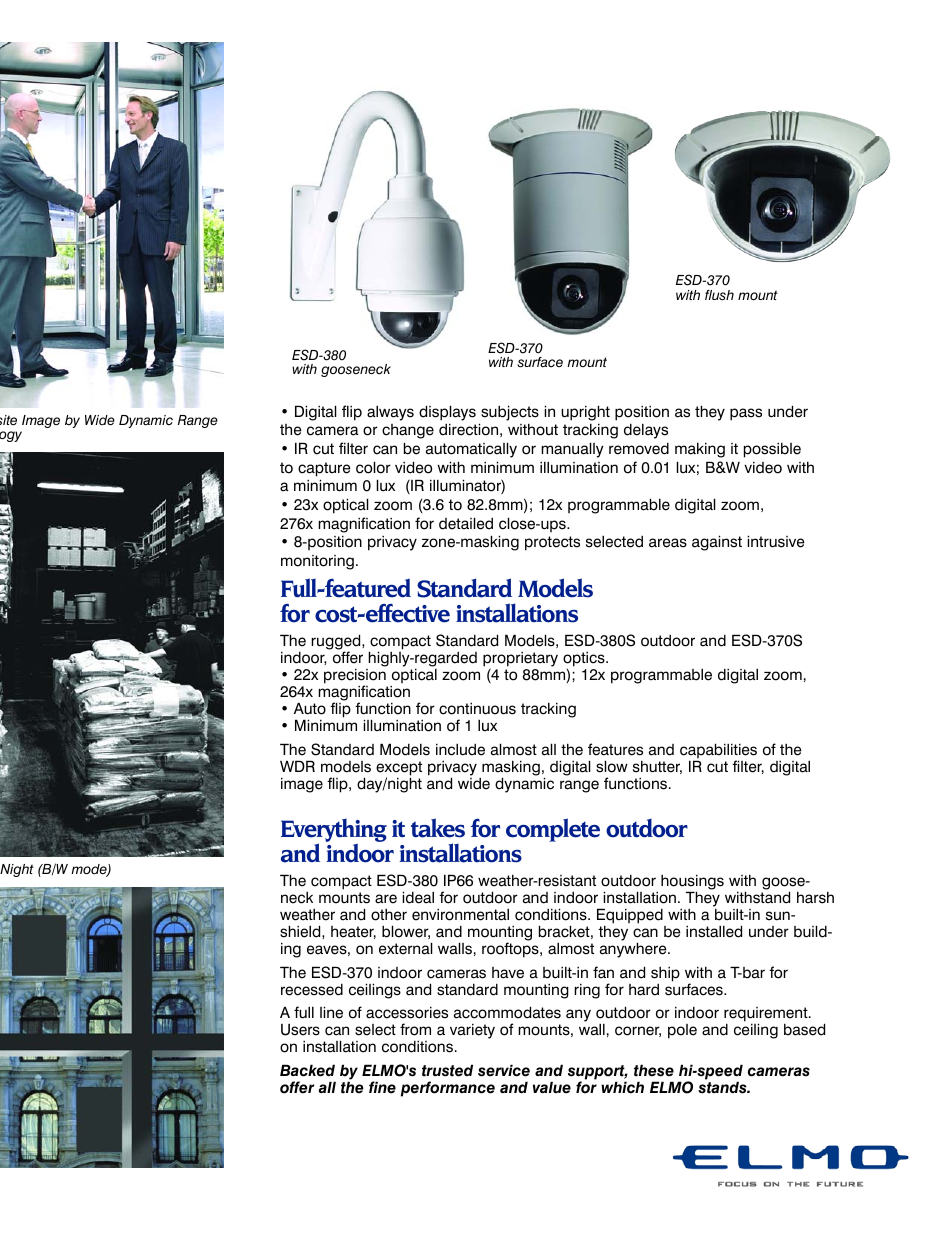 This image has width=952, height=1233. What do you see at coordinates (382, 1087) in the image?
I see `fine` at bounding box center [382, 1087].
